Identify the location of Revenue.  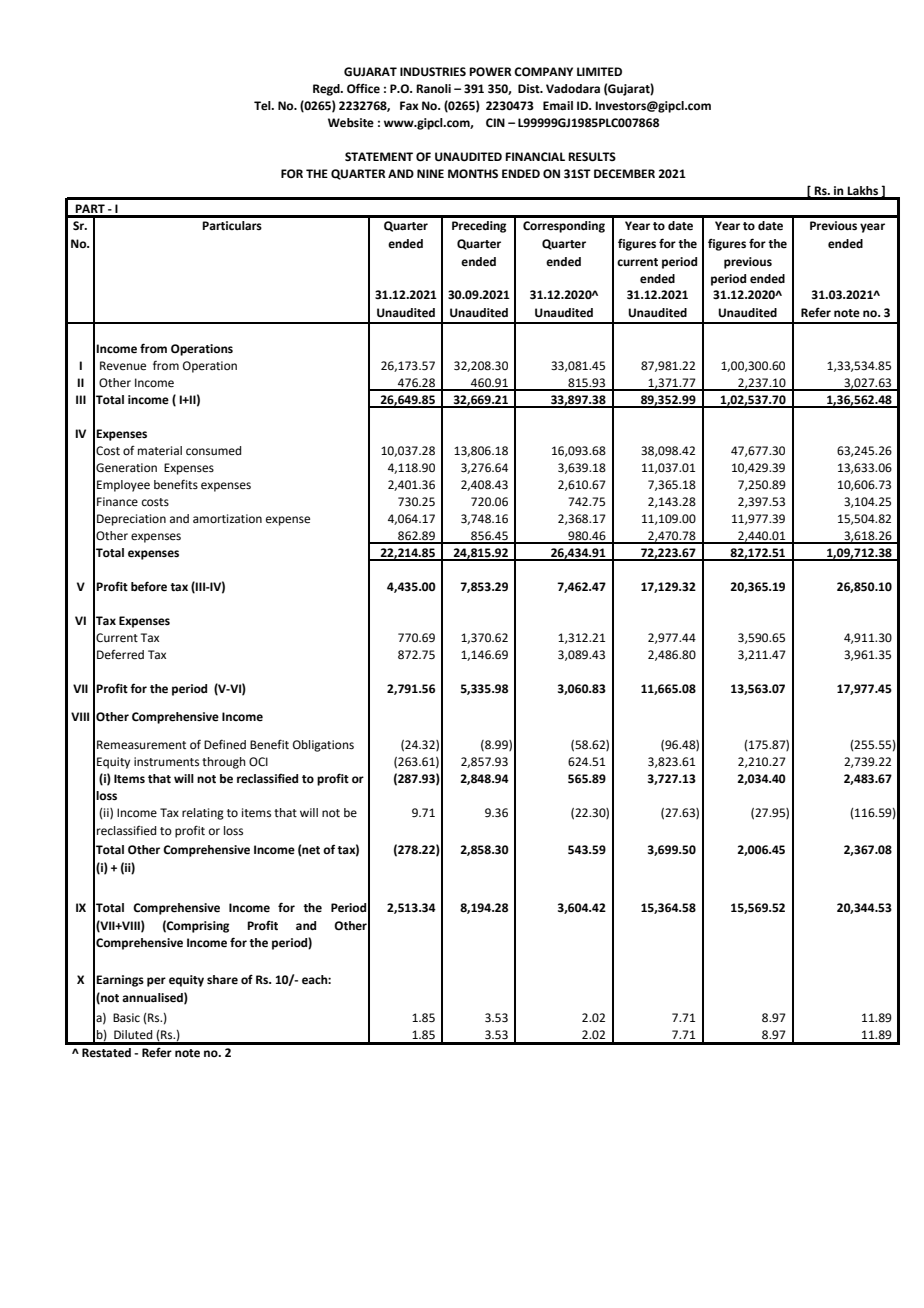
(123, 366).
